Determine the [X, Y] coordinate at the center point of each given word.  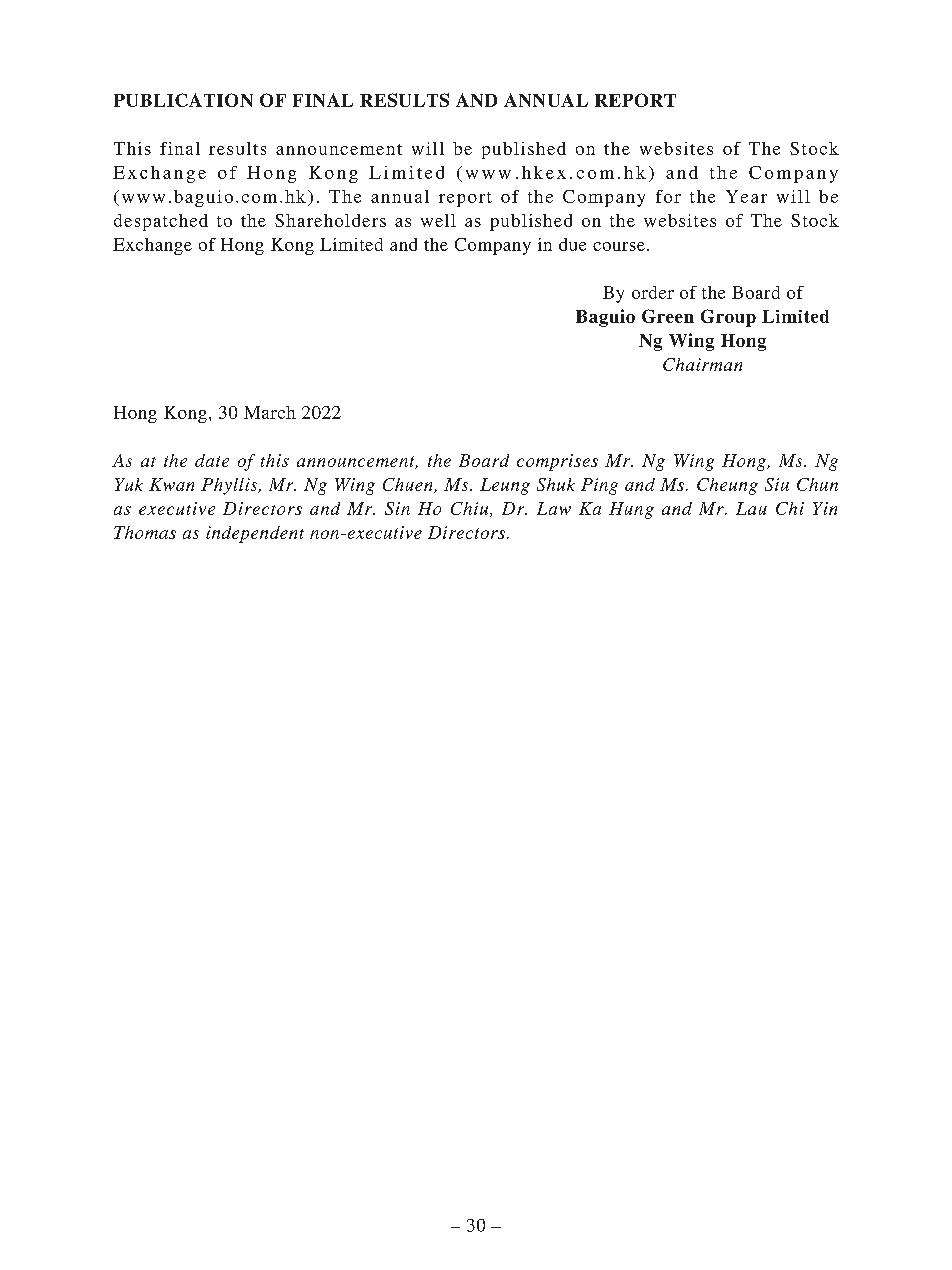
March [270, 412]
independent [255, 534]
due [572, 244]
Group [728, 318]
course [619, 246]
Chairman [702, 364]
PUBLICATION [183, 100]
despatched [161, 222]
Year [746, 196]
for [668, 196]
